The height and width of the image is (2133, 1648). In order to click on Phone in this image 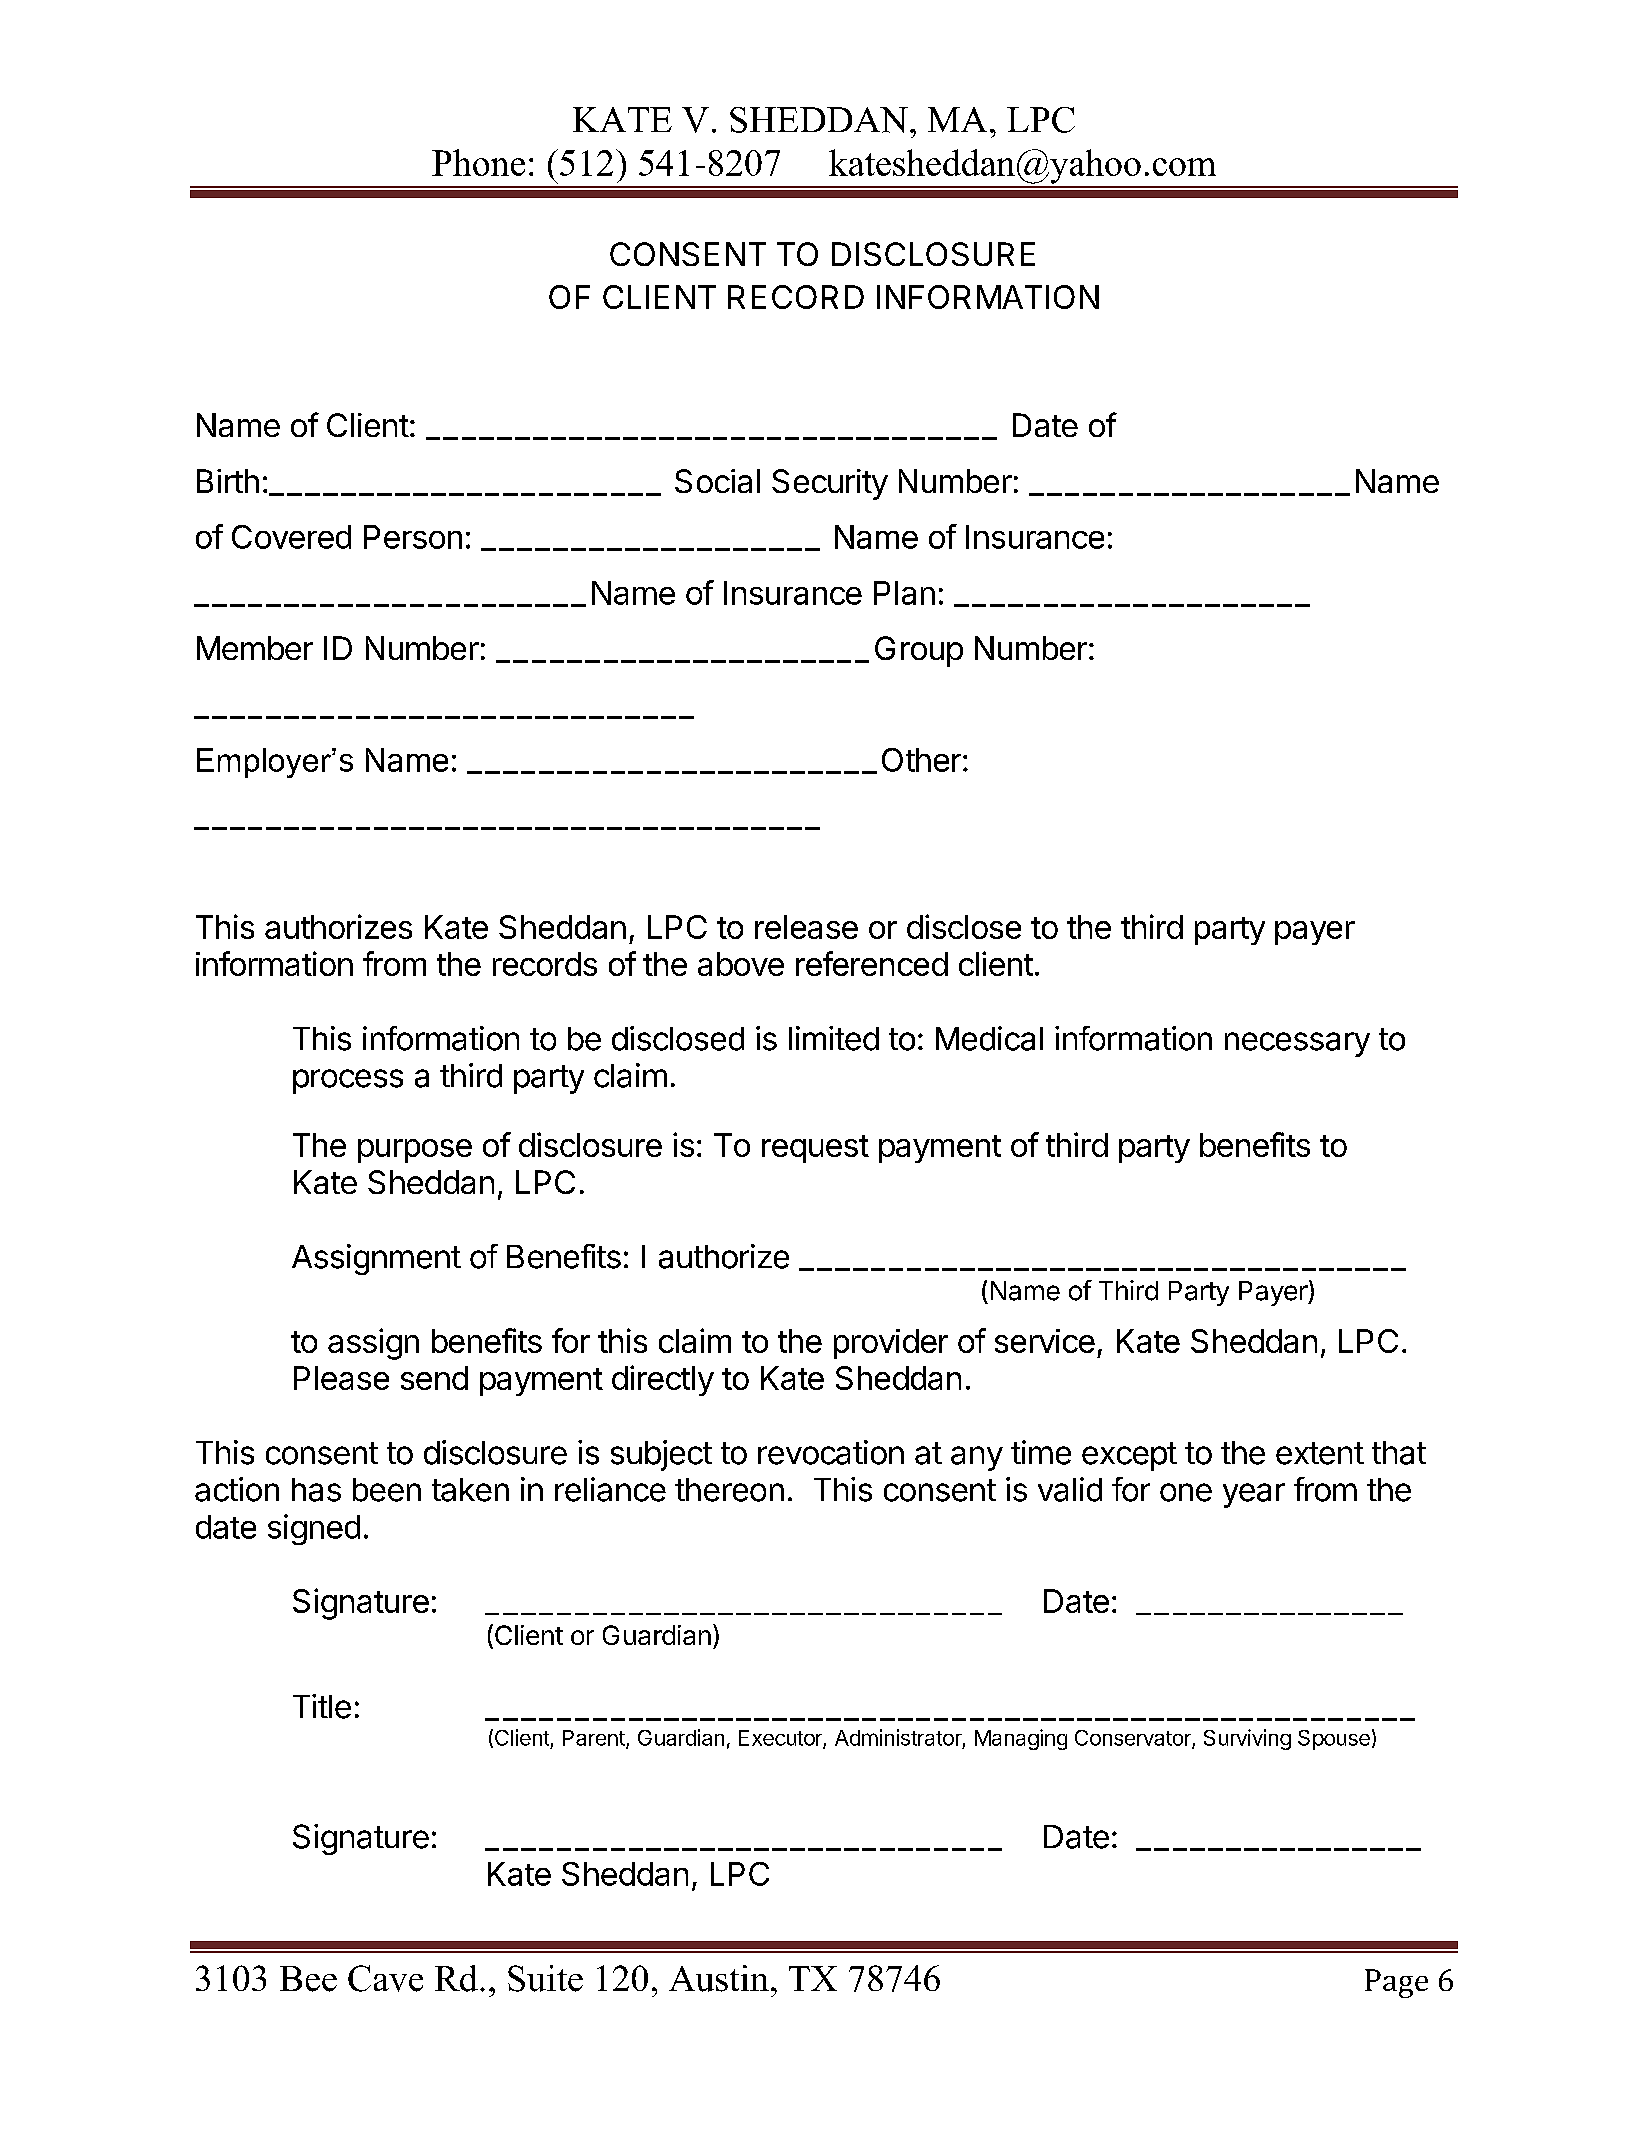, I will do `click(478, 162)`.
